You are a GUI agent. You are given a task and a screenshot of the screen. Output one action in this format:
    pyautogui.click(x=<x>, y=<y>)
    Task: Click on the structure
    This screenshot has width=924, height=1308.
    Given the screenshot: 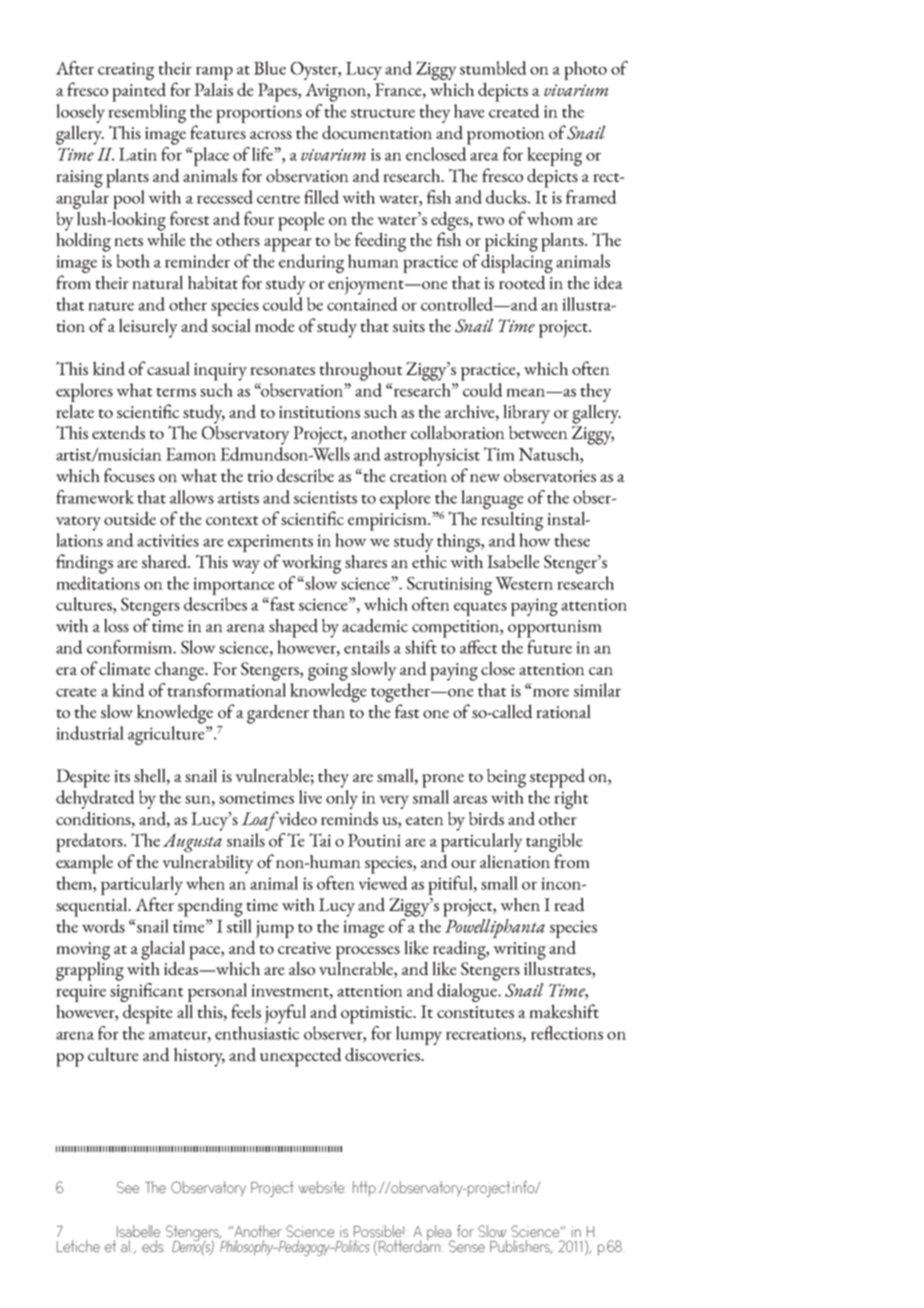 What is the action you would take?
    pyautogui.click(x=383, y=113)
